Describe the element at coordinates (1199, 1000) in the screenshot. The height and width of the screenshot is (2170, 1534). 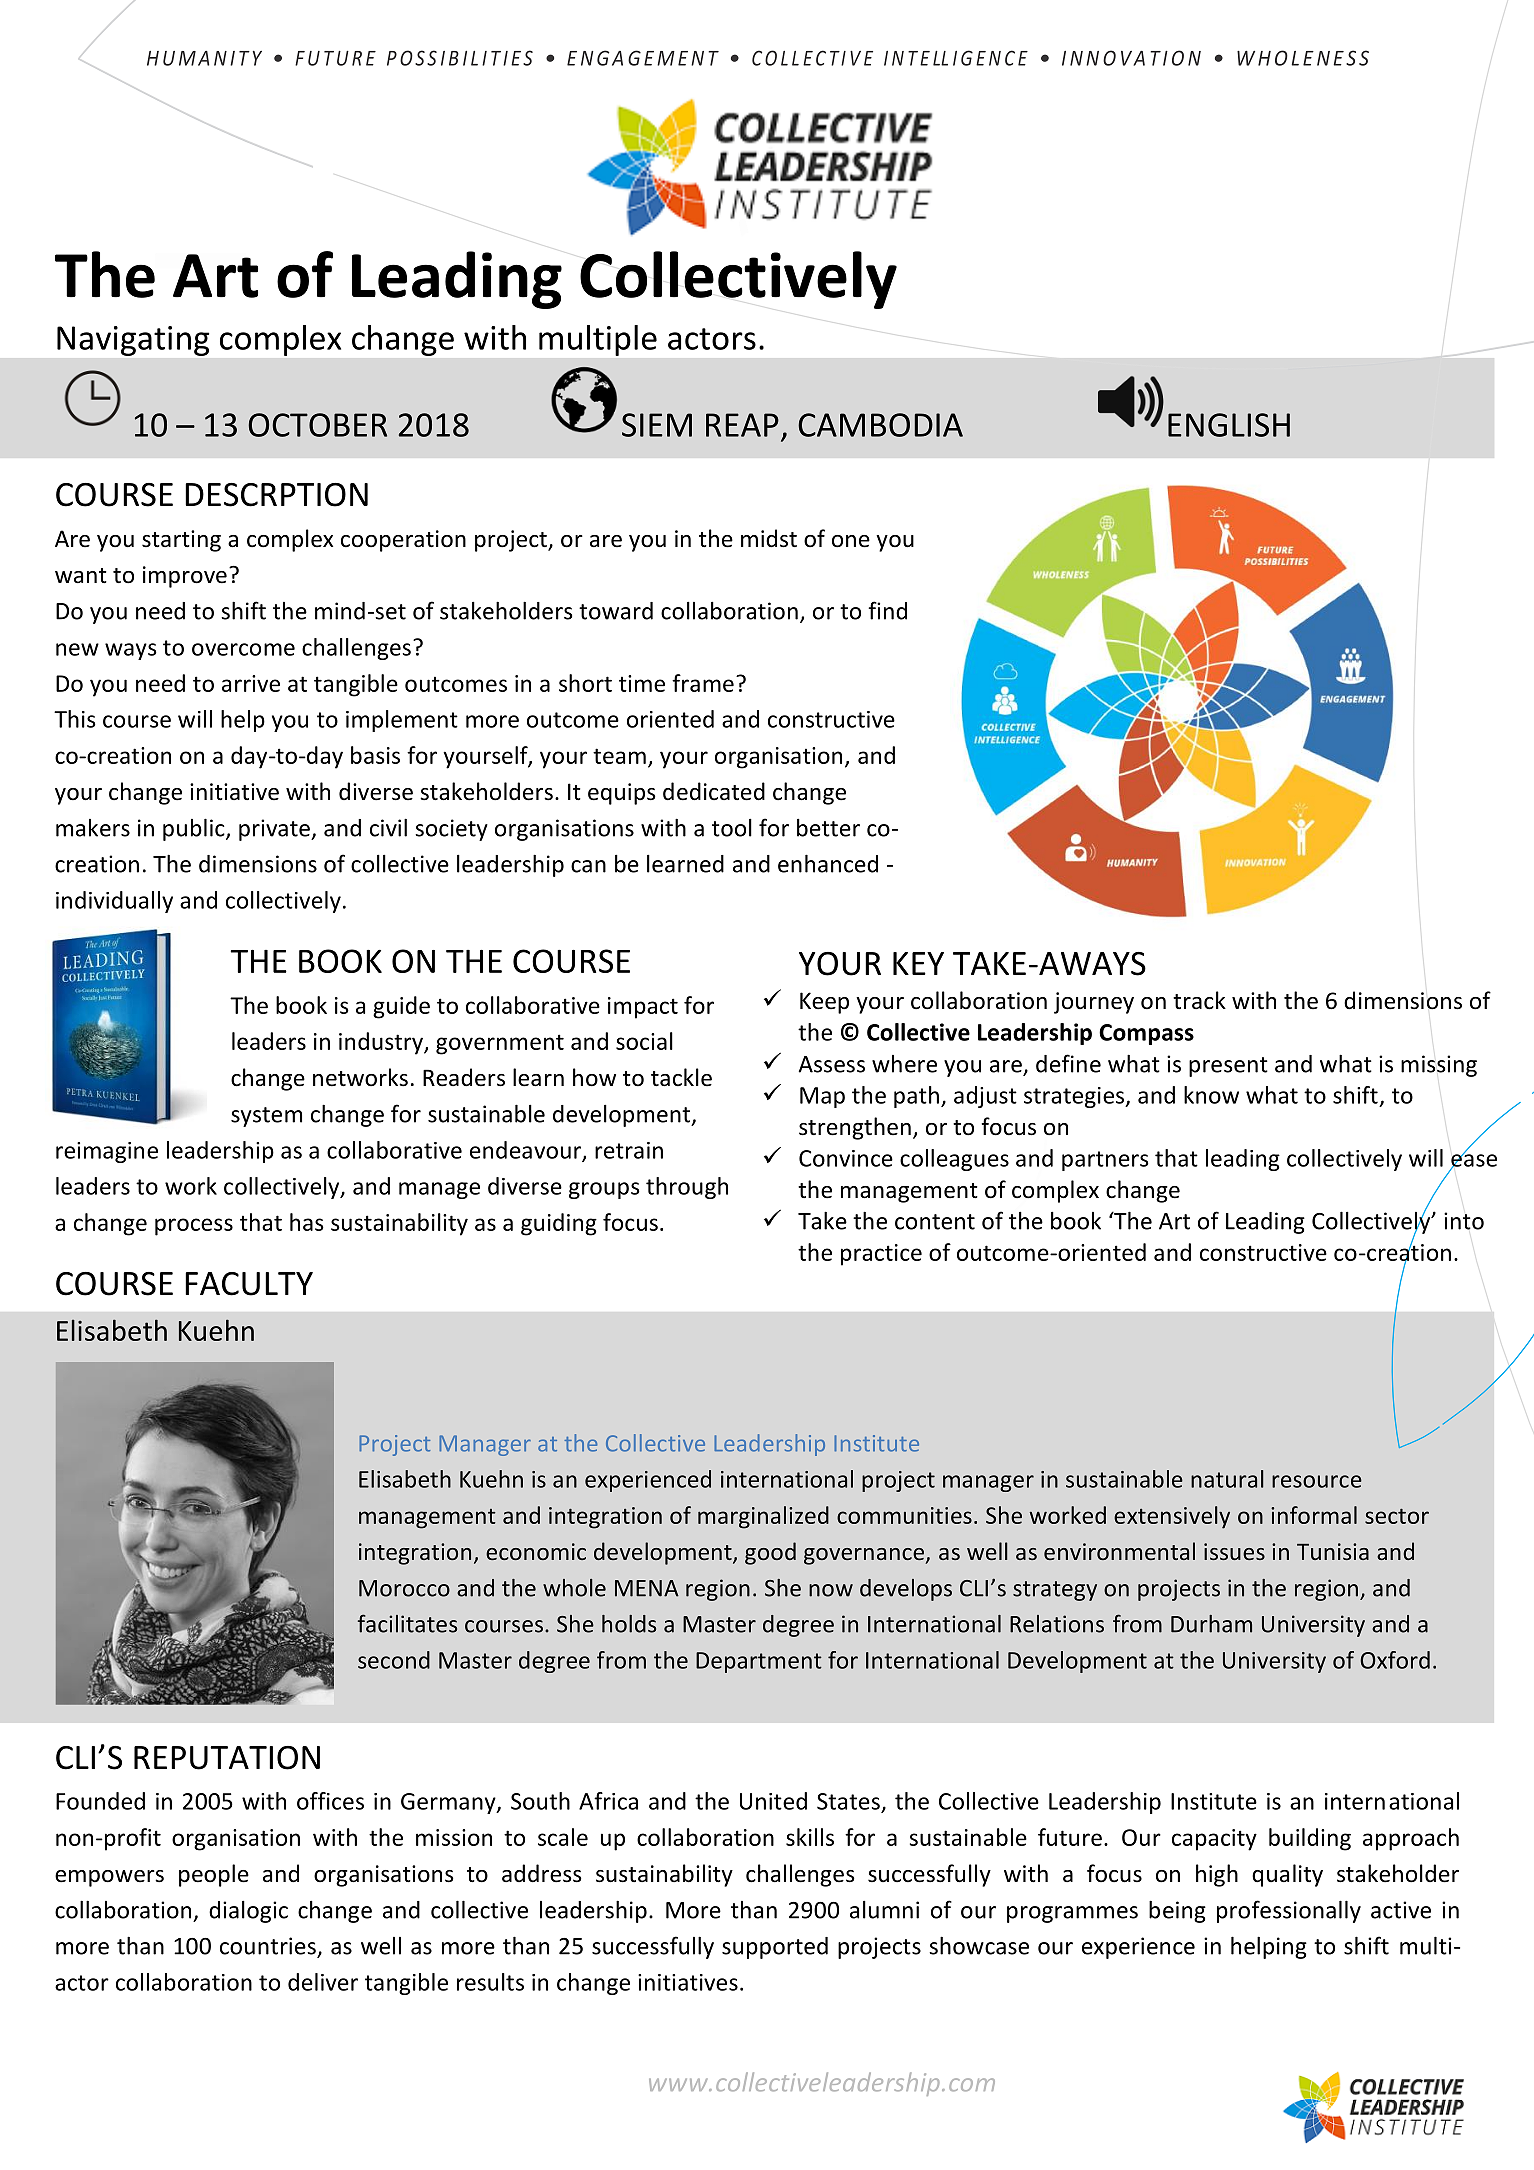
I see `track` at that location.
